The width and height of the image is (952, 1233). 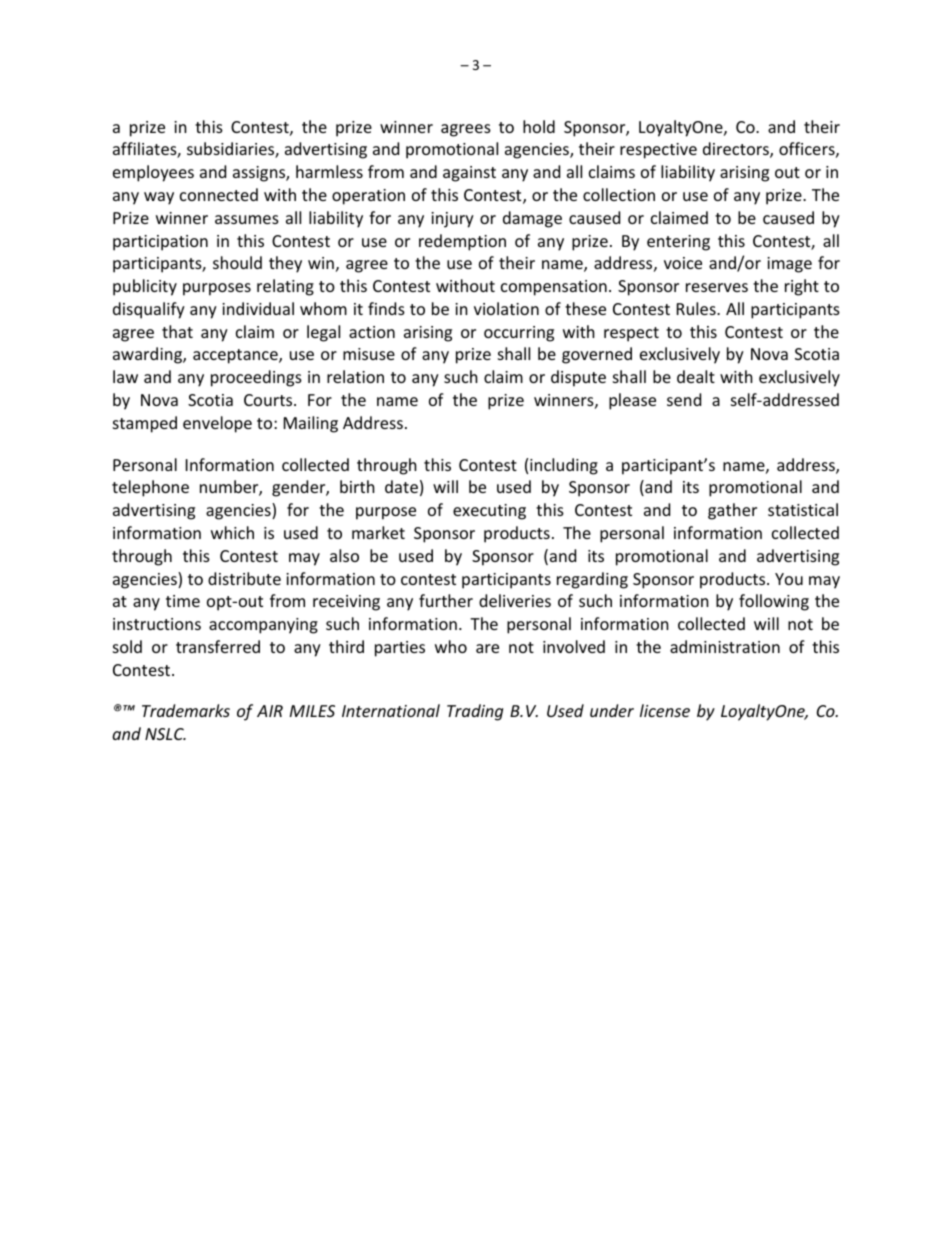 I want to click on directors, so click(x=737, y=150).
